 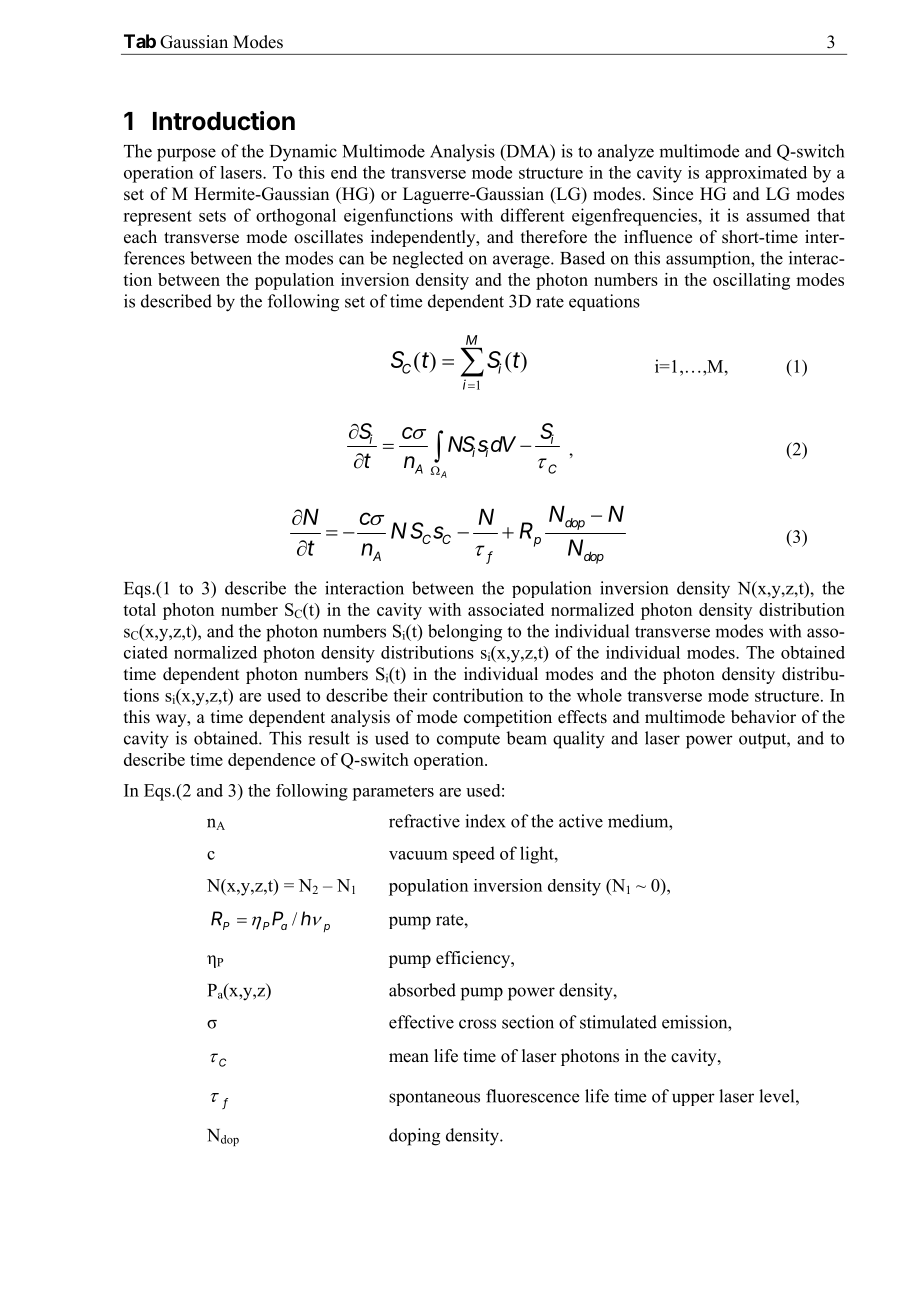 I want to click on fluorescence, so click(x=532, y=1096).
